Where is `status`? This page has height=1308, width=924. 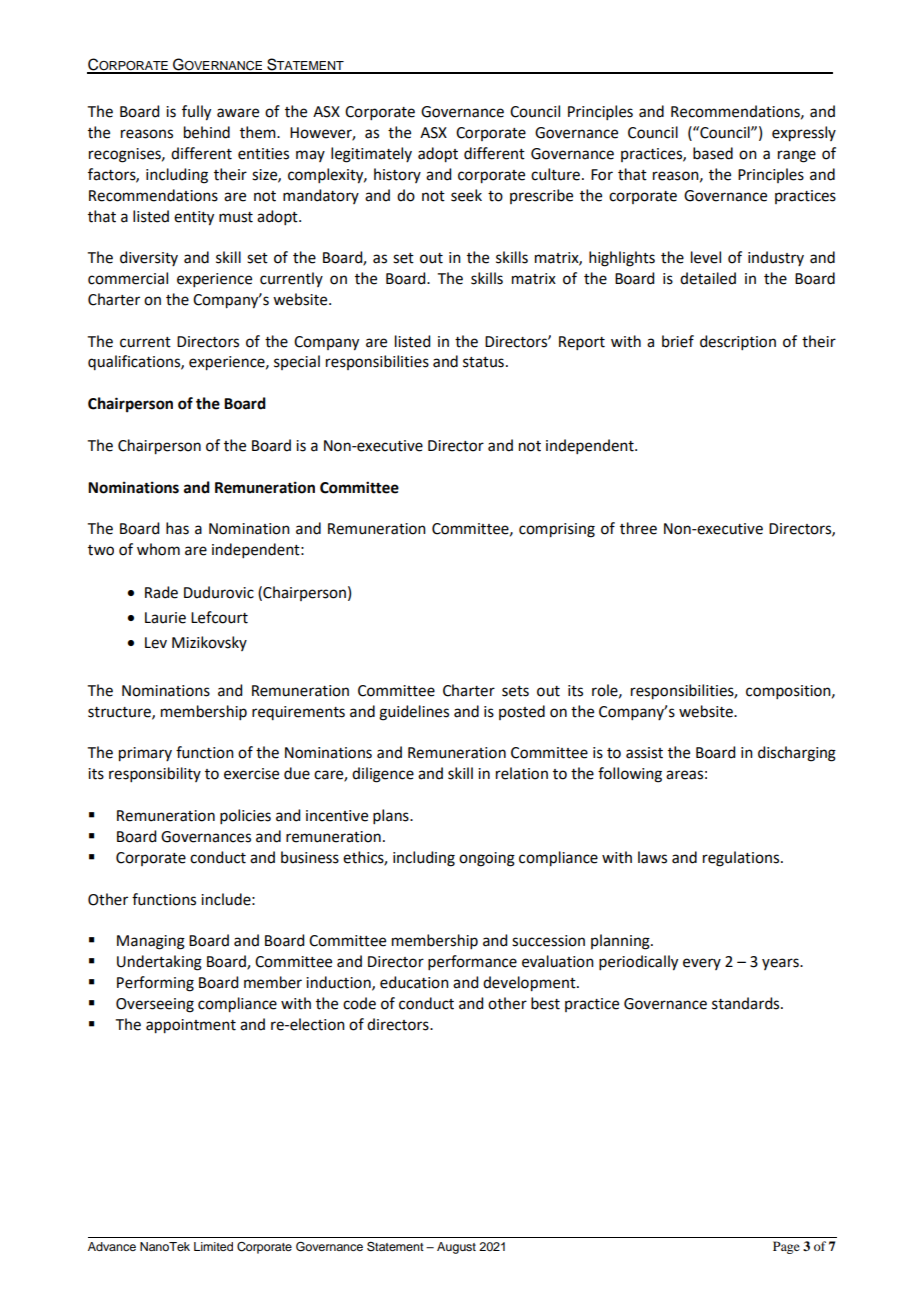
status is located at coordinates (483, 362).
